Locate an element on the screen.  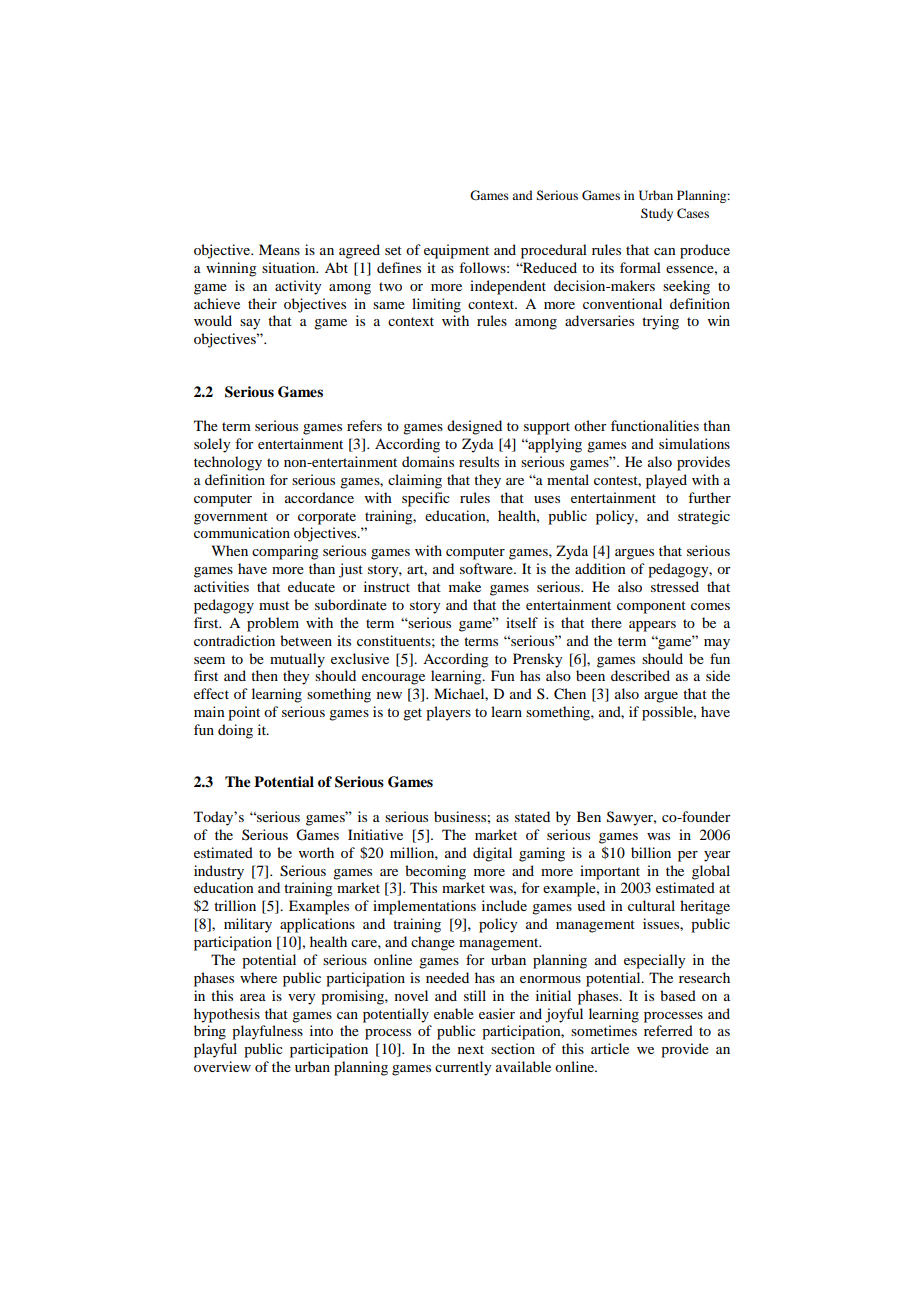
Means is located at coordinates (279, 249).
